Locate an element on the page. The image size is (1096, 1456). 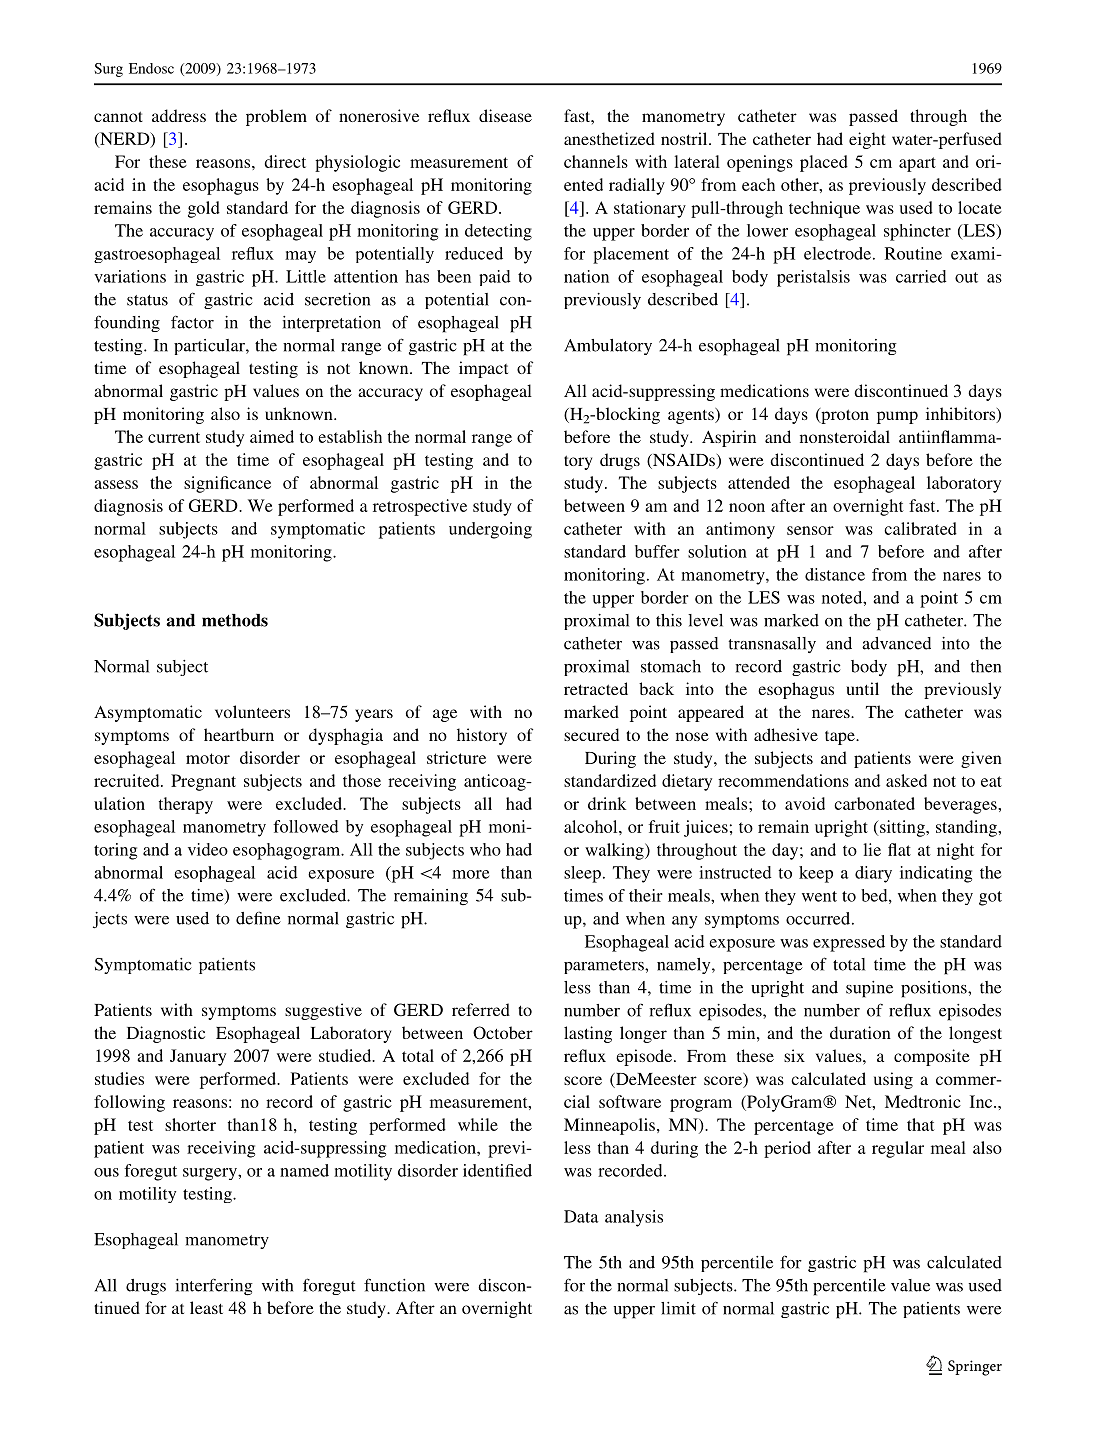
direct is located at coordinates (285, 161).
